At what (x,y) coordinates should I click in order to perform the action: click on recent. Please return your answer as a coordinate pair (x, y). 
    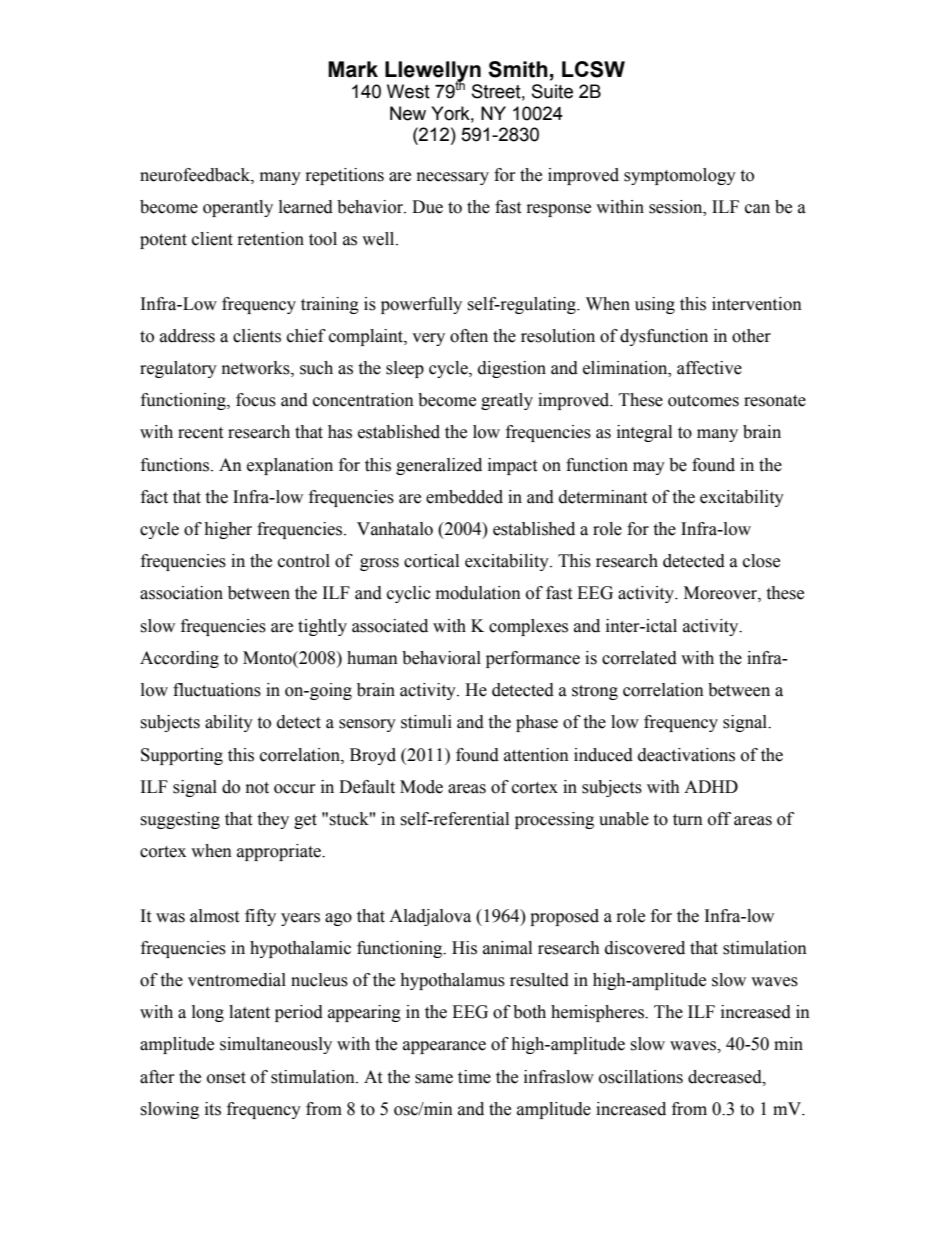
    Looking at the image, I should click on (200, 433).
